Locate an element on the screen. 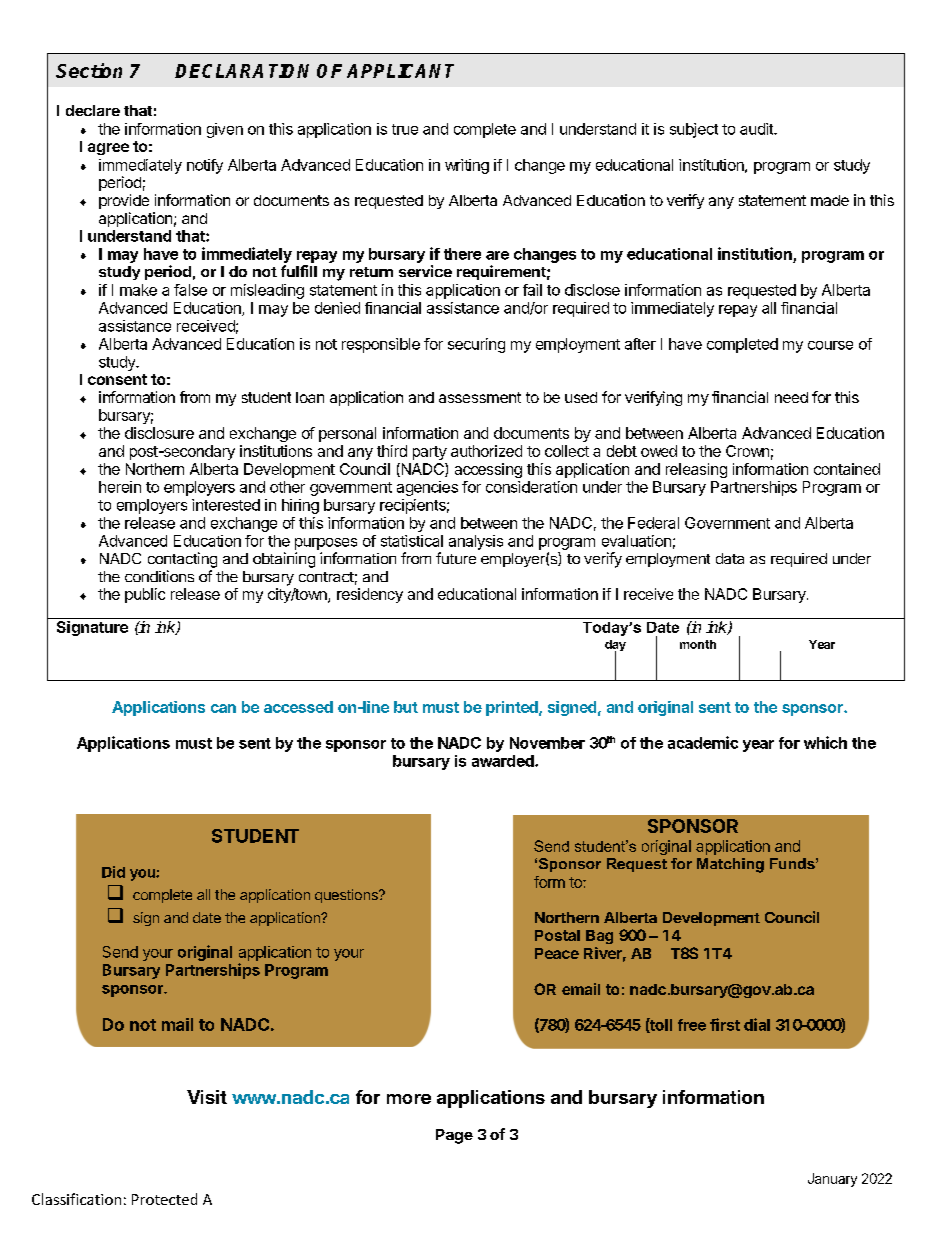  audit is located at coordinates (757, 129).
